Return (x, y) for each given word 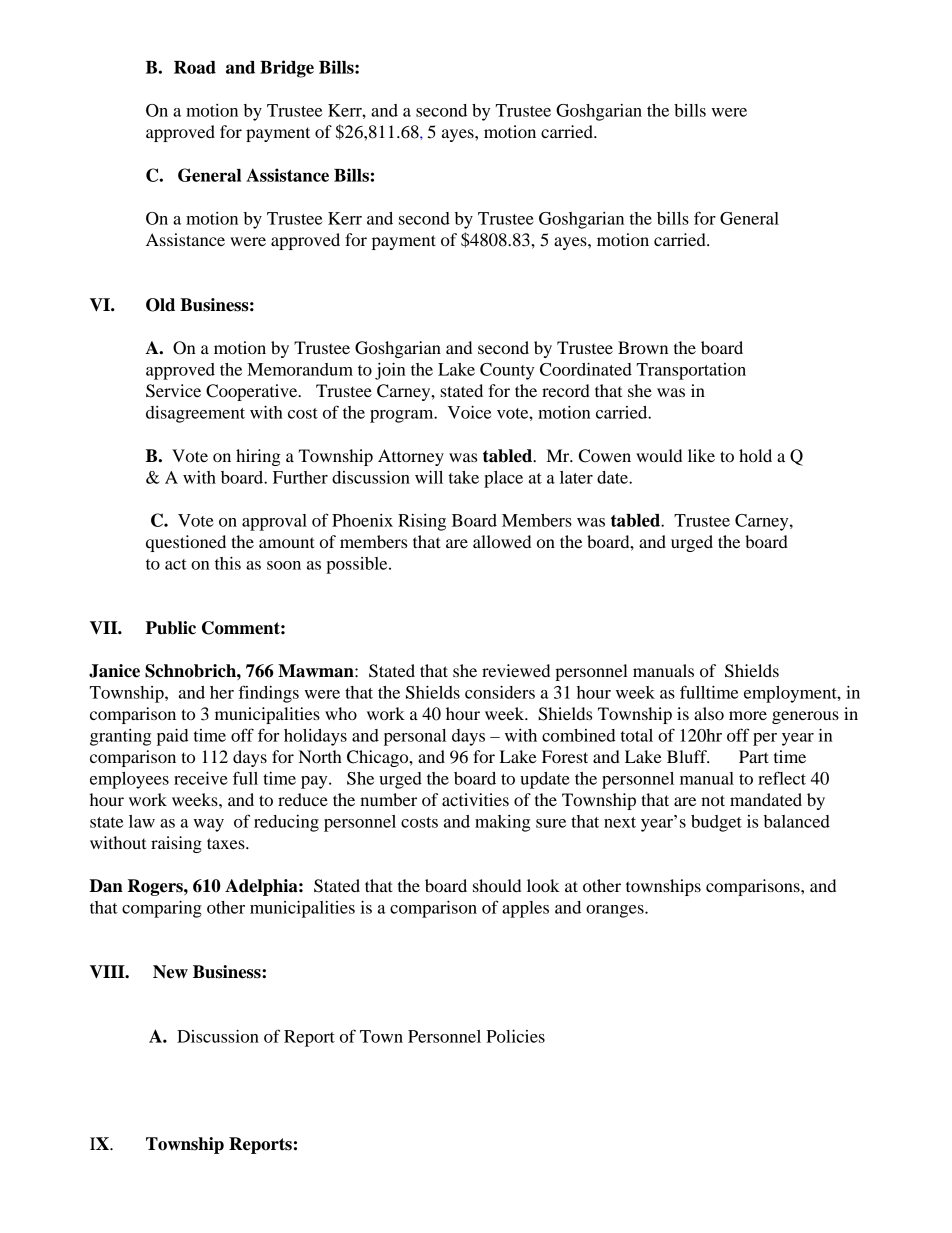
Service (173, 391)
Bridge (287, 69)
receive (201, 778)
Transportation (691, 371)
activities (475, 799)
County (507, 371)
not (713, 800)
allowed (502, 541)
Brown (643, 347)
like (701, 455)
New (170, 972)
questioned (186, 543)
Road (195, 67)
